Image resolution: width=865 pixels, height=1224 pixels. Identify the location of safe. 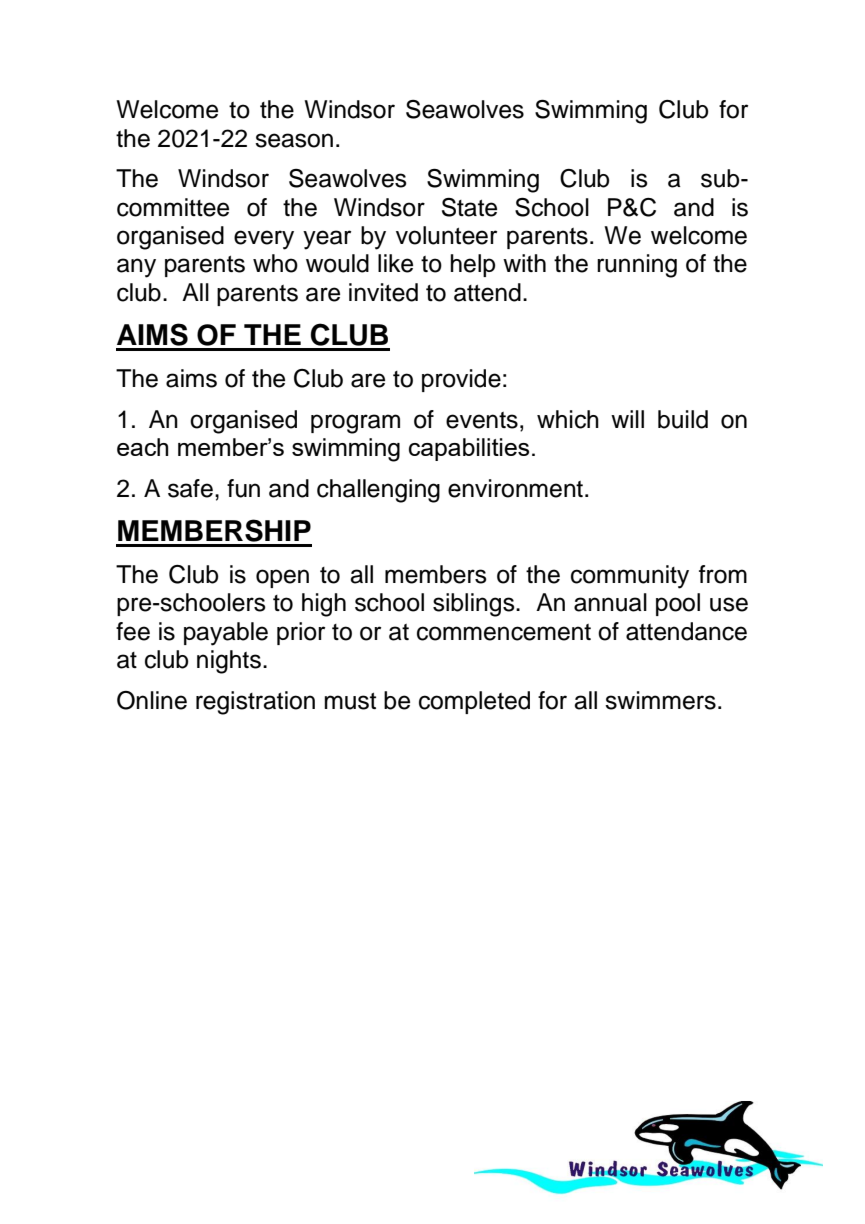
(190, 488).
